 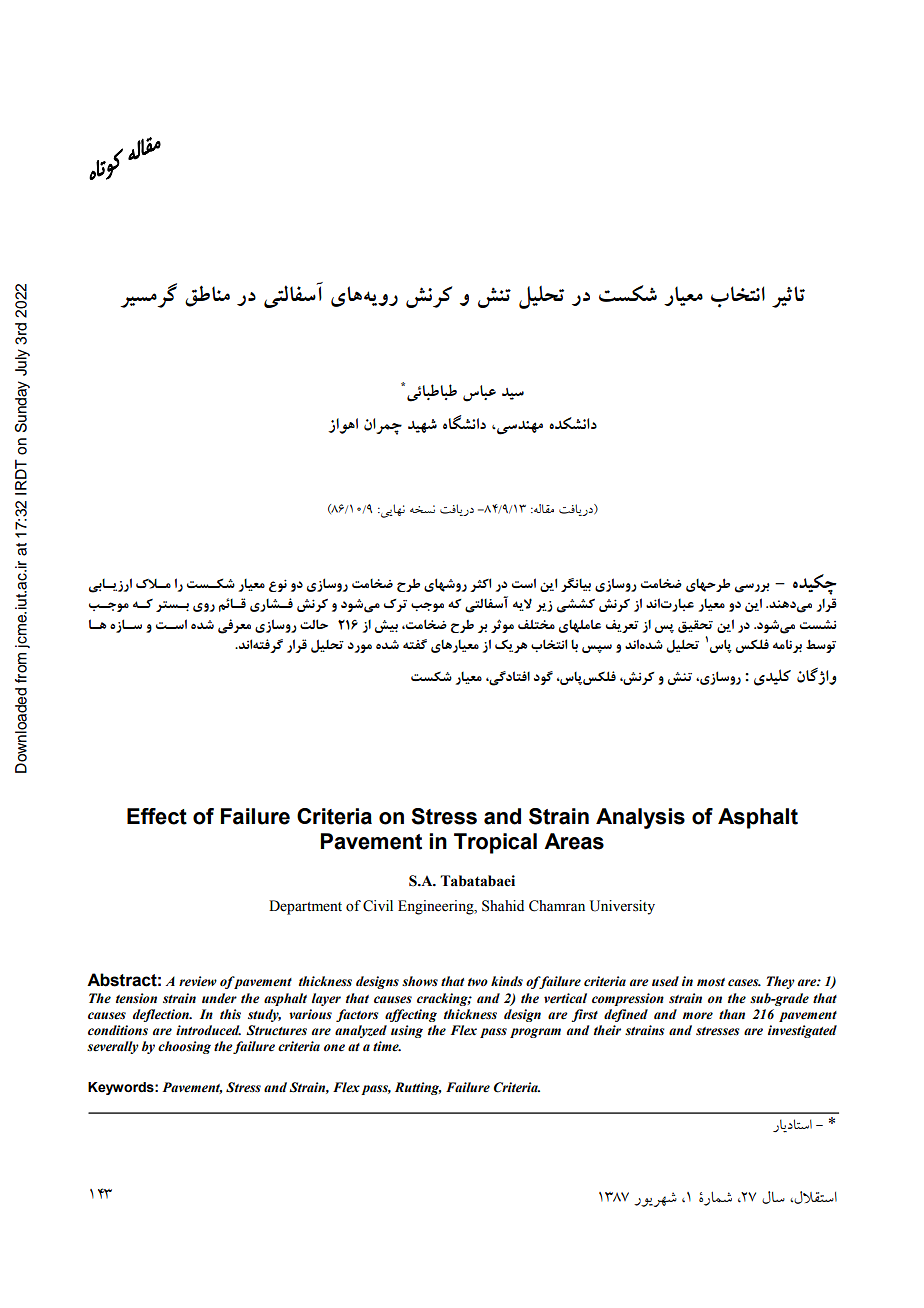 What do you see at coordinates (157, 816) in the screenshot?
I see `Effect` at bounding box center [157, 816].
